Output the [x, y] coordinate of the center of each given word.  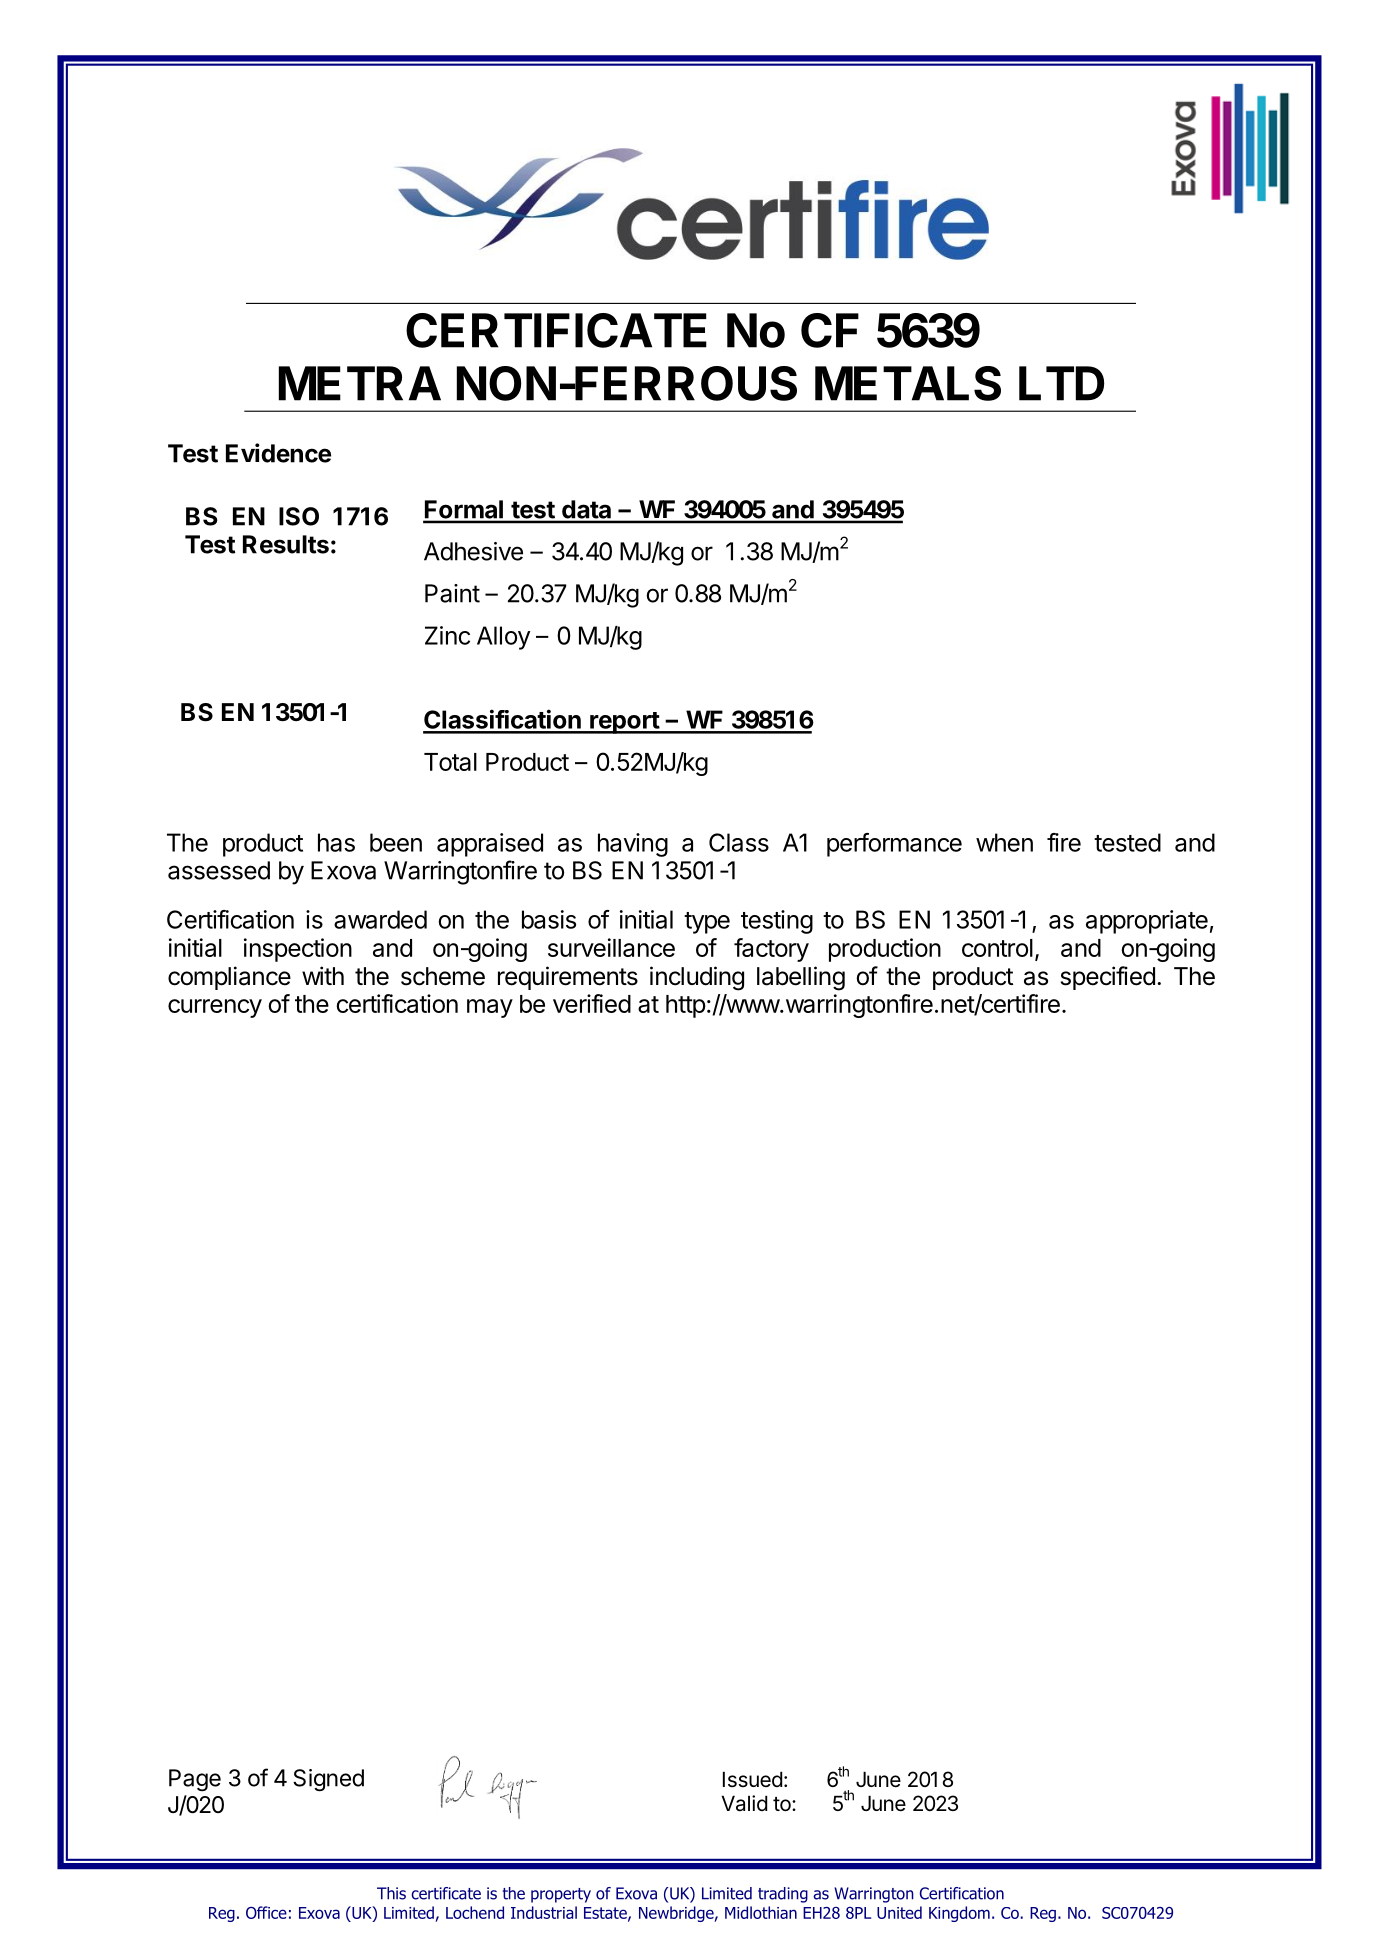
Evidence [278, 453]
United [899, 1912]
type [707, 923]
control [997, 948]
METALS [908, 383]
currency [215, 1008]
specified [1108, 978]
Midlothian [761, 1912]
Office [266, 1912]
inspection [298, 950]
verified [592, 1003]
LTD [1061, 383]
